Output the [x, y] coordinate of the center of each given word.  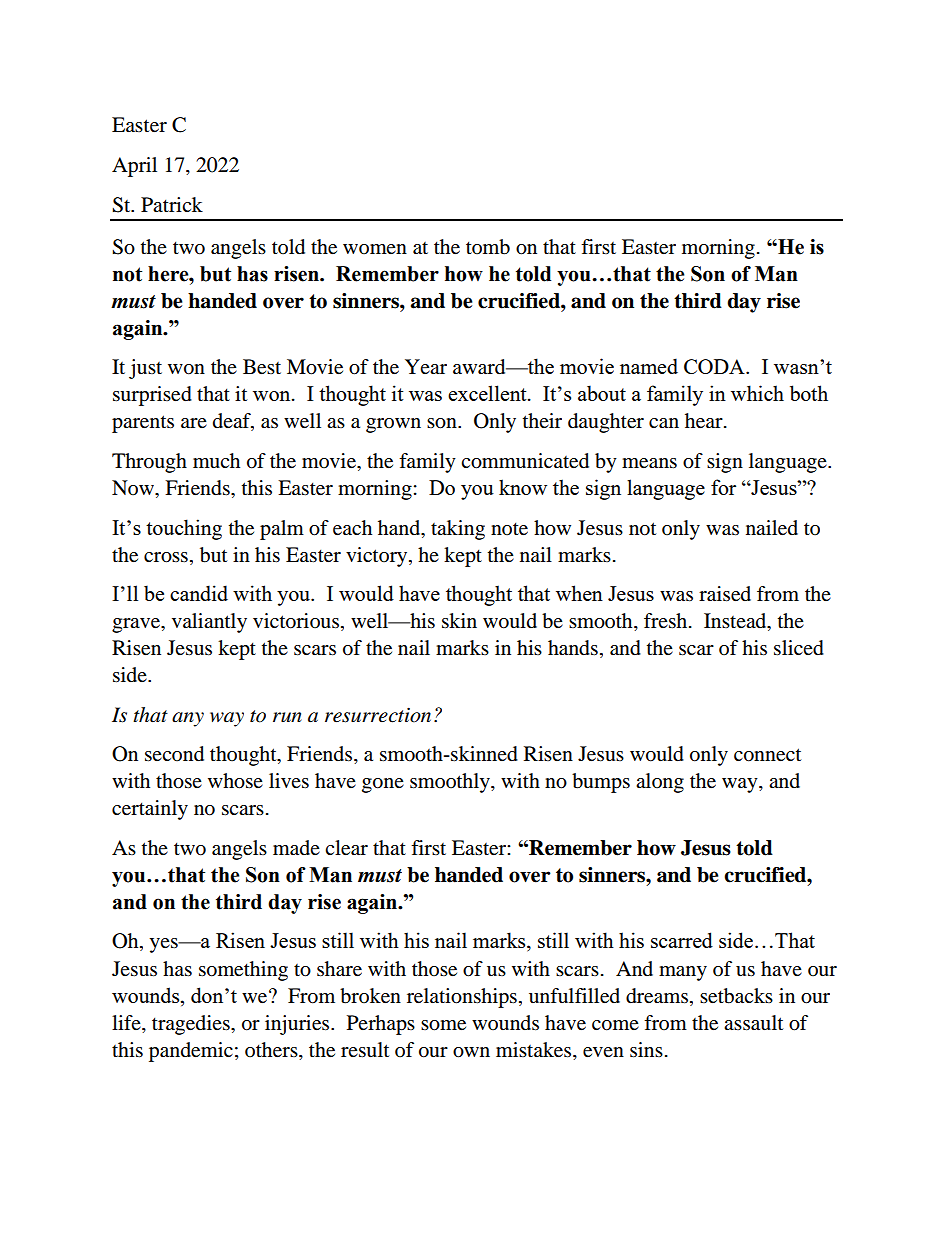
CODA [715, 366]
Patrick [172, 204]
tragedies [192, 1025]
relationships [462, 998]
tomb [488, 247]
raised [725, 594]
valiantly [209, 623]
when [579, 593]
